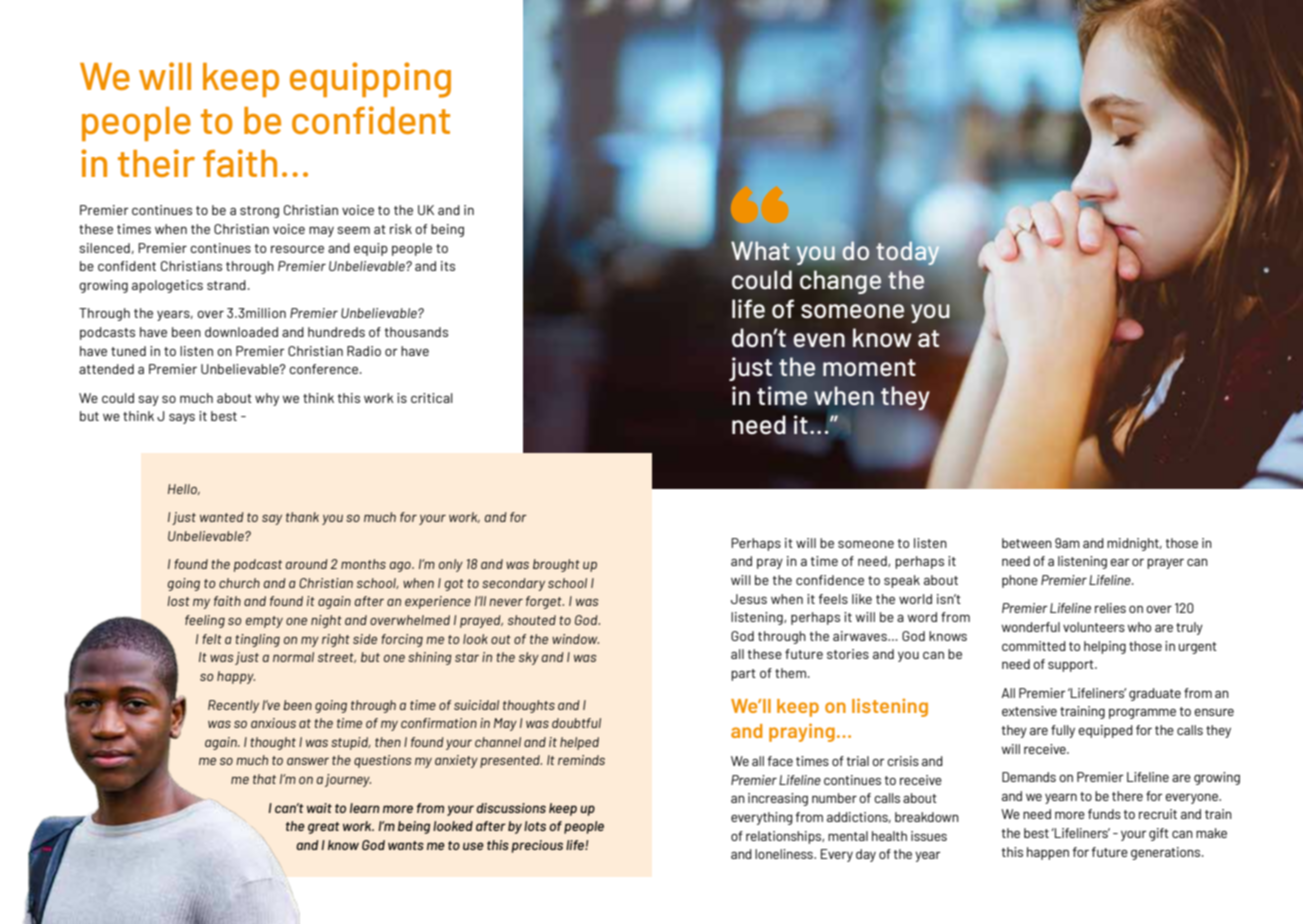 This screenshot has width=1303, height=924. Describe the element at coordinates (819, 340) in the screenshot. I see `even` at that location.
